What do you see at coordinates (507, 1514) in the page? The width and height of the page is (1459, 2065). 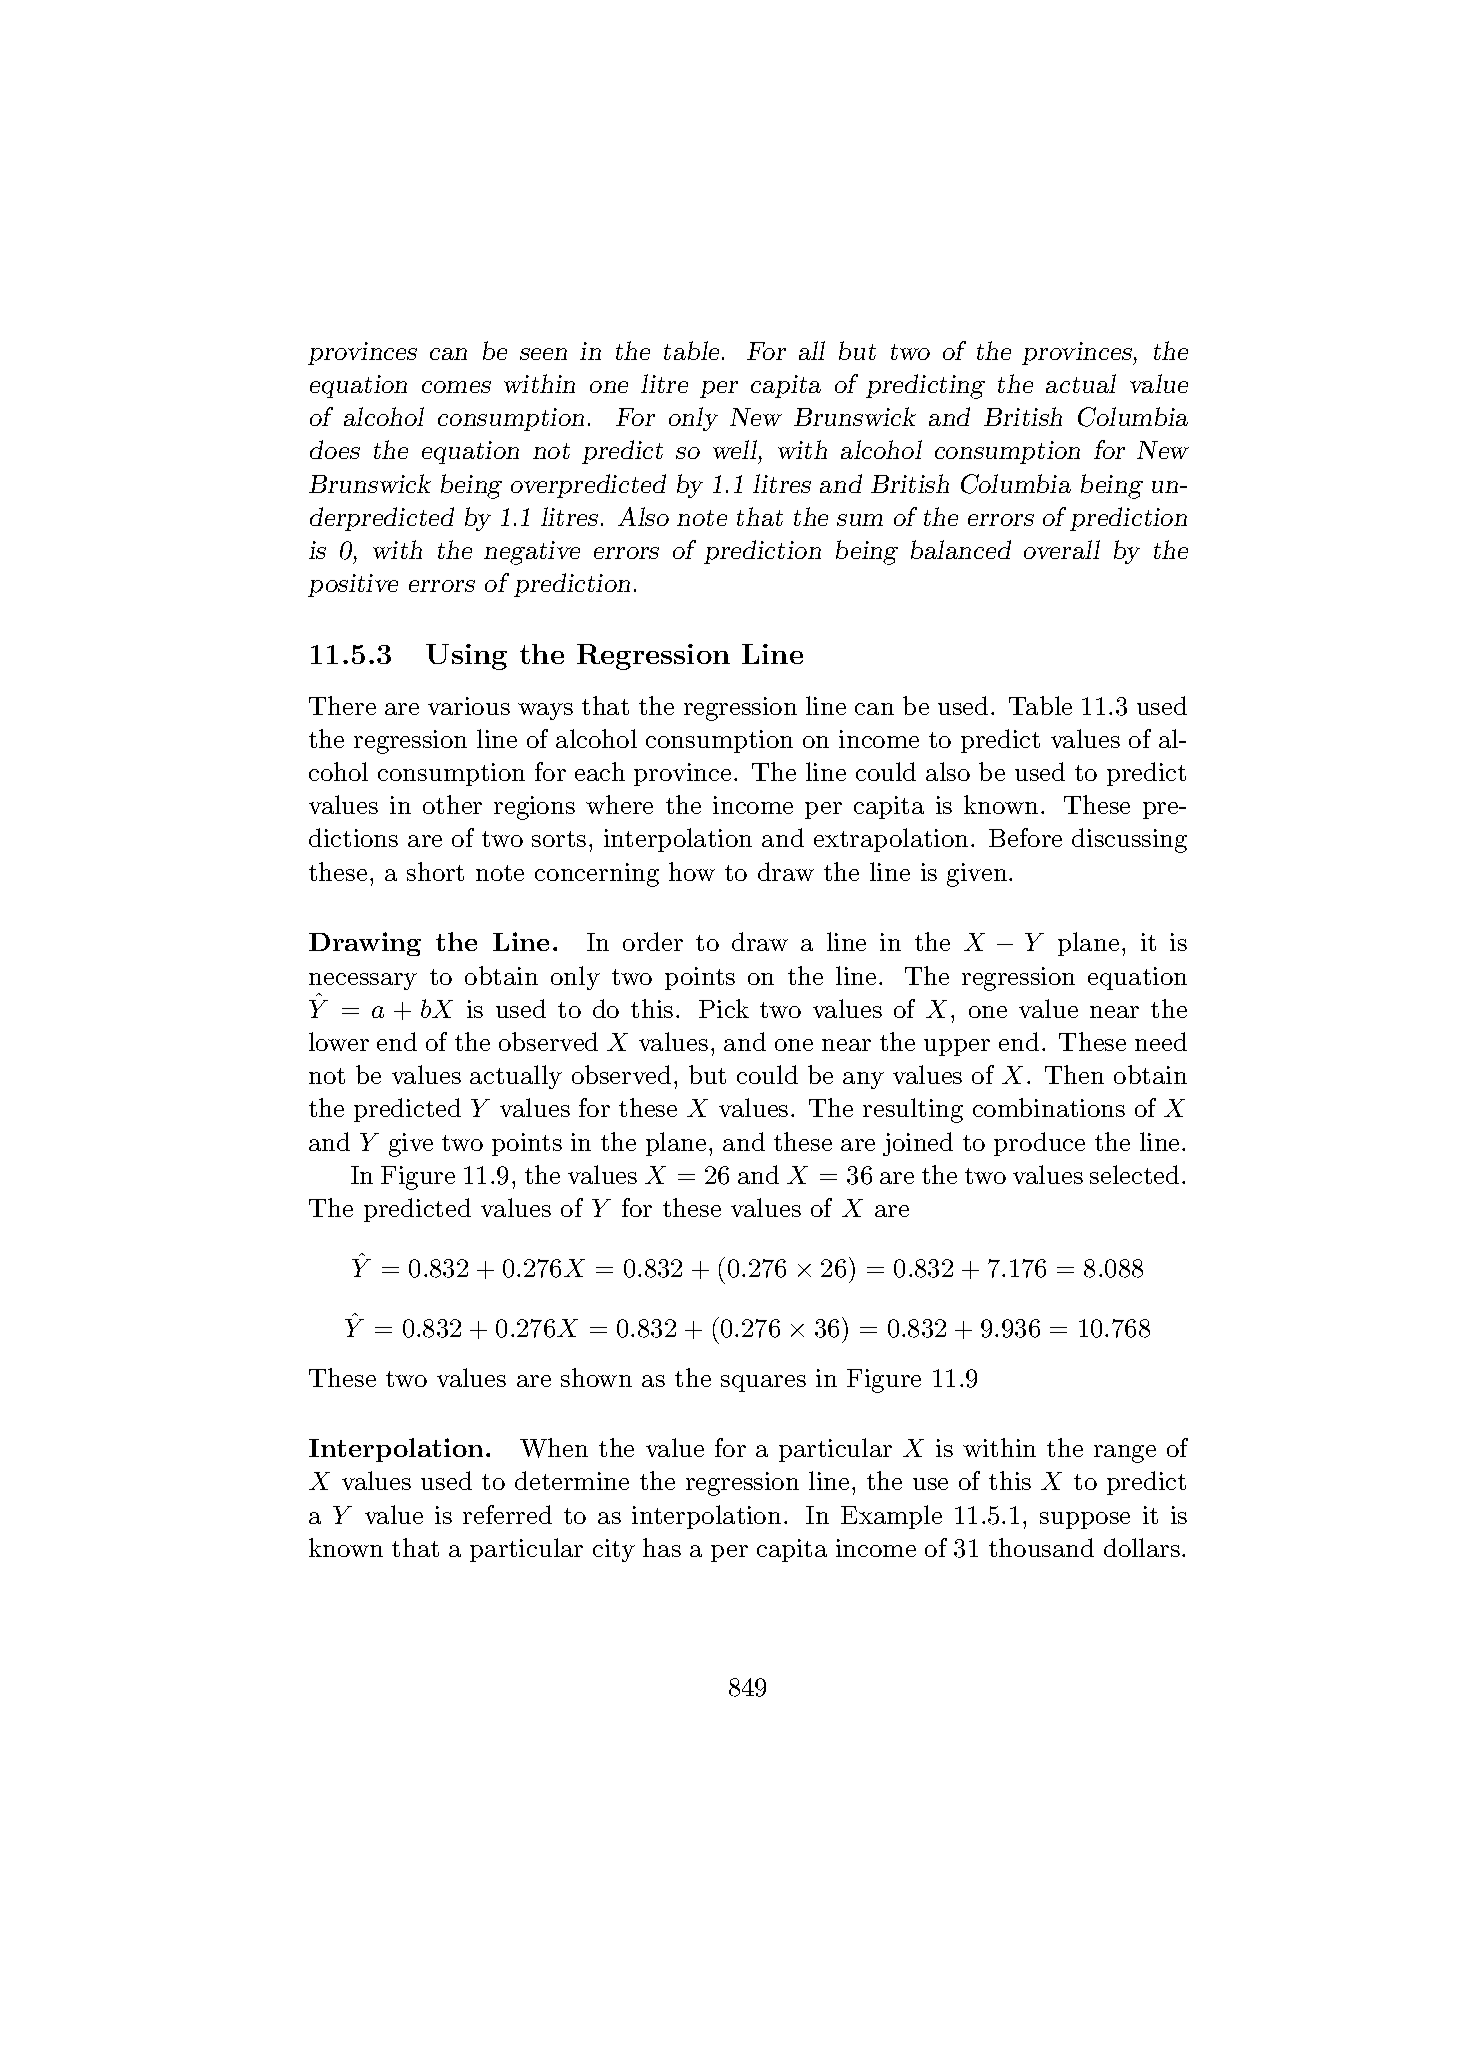 I see `referred` at bounding box center [507, 1514].
